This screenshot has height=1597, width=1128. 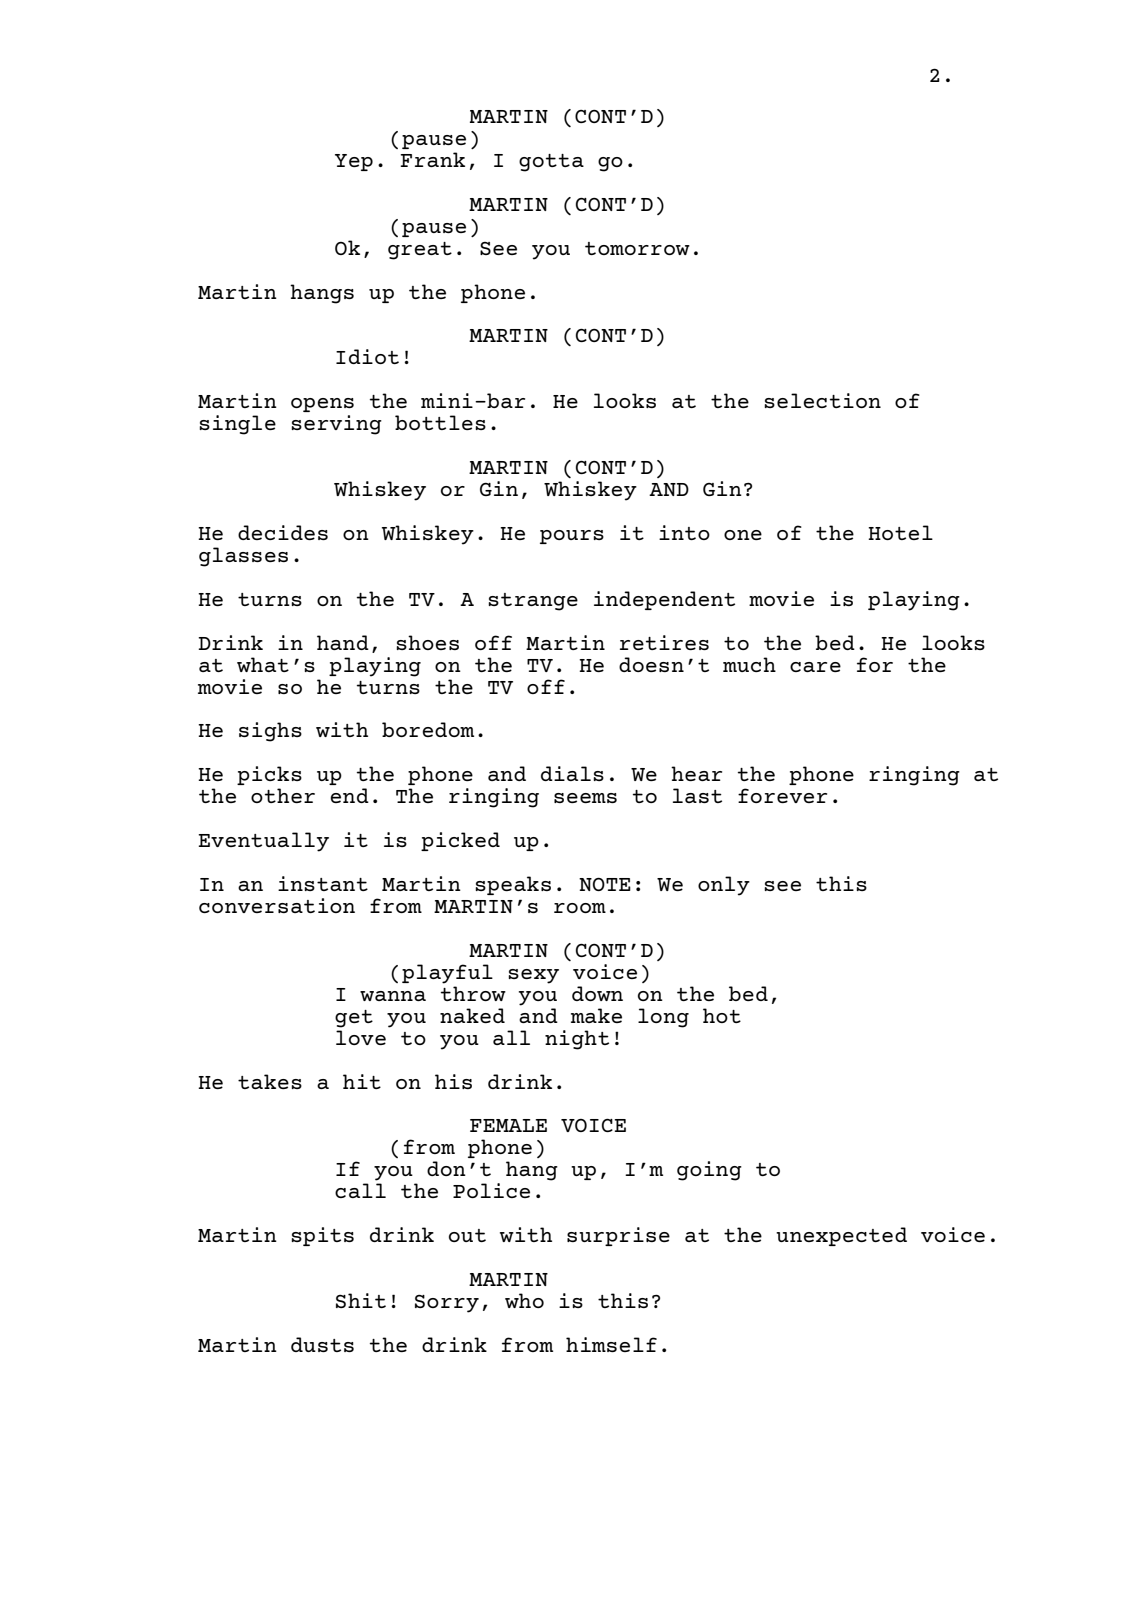 What do you see at coordinates (533, 602) in the screenshot?
I see `strange` at bounding box center [533, 602].
